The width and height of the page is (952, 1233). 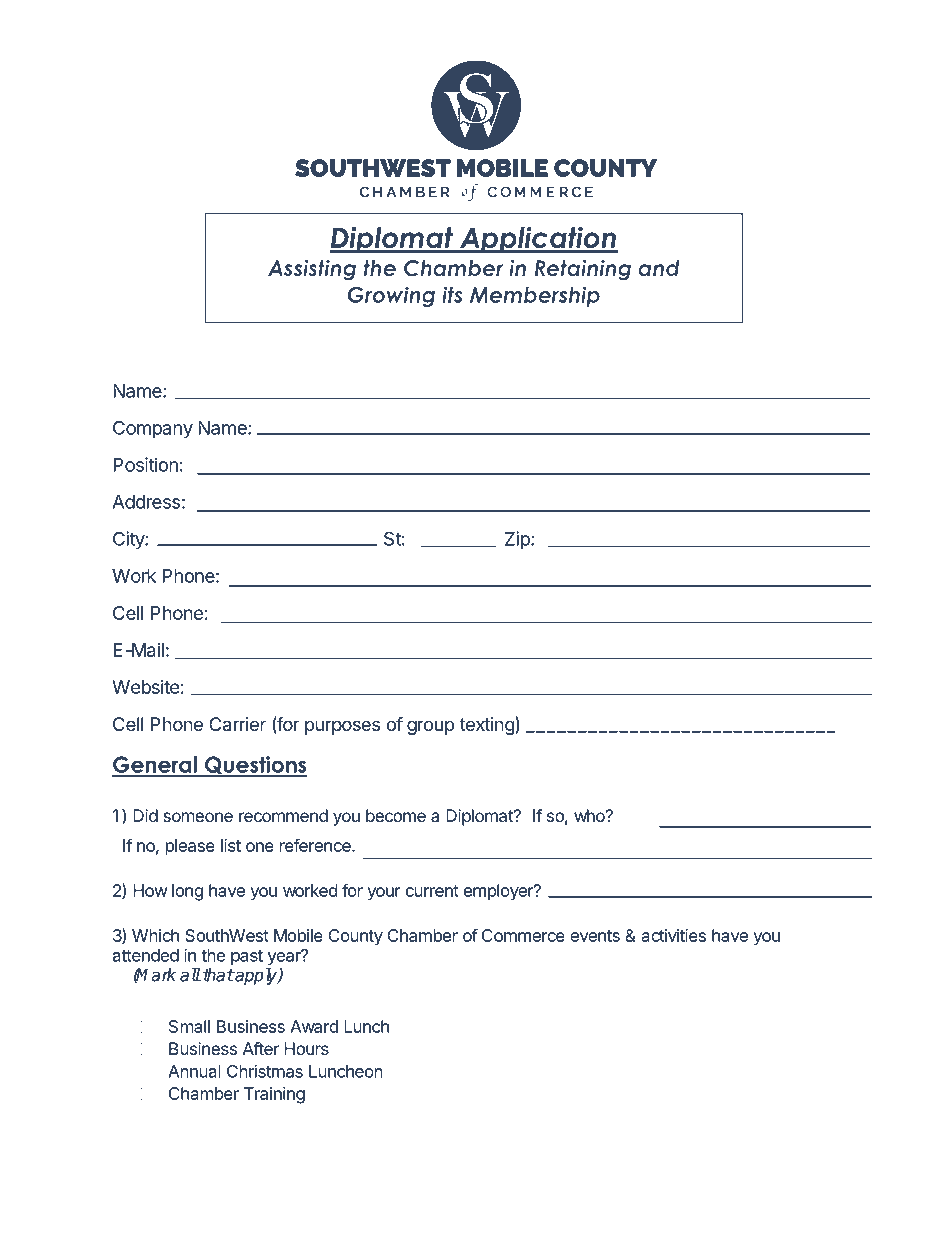 I want to click on Annual, so click(x=194, y=1071).
